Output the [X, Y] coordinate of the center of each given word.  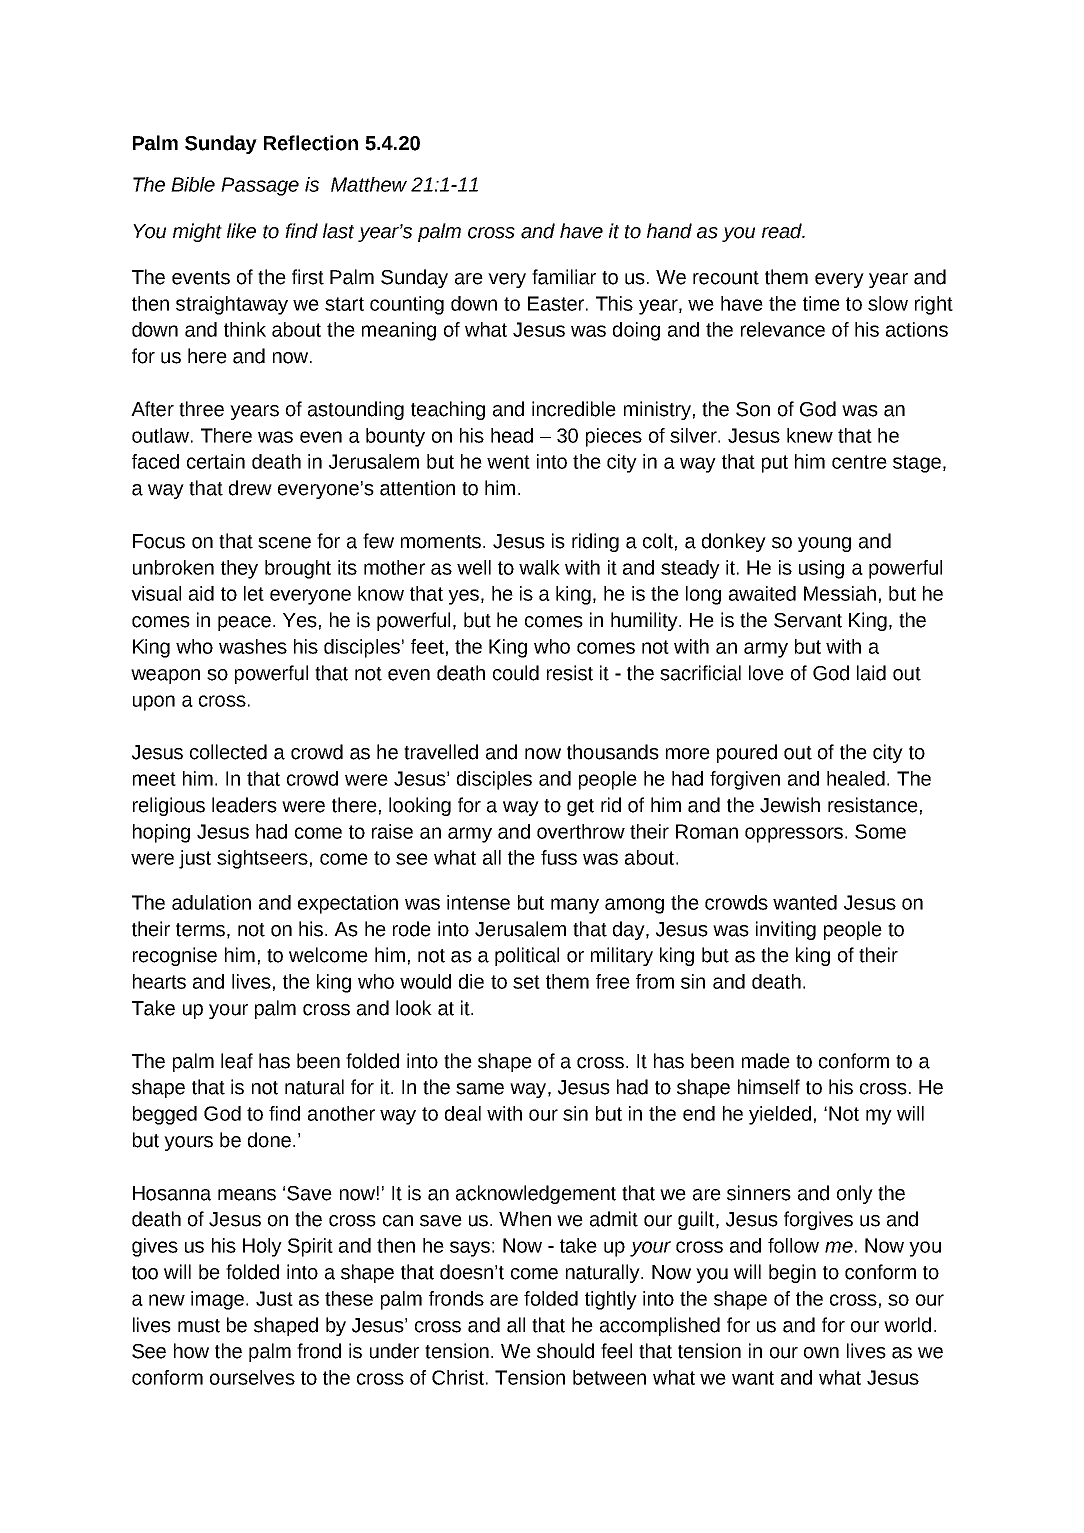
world [907, 1325]
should [565, 1351]
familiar [564, 277]
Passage [260, 186]
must [199, 1326]
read [783, 231]
